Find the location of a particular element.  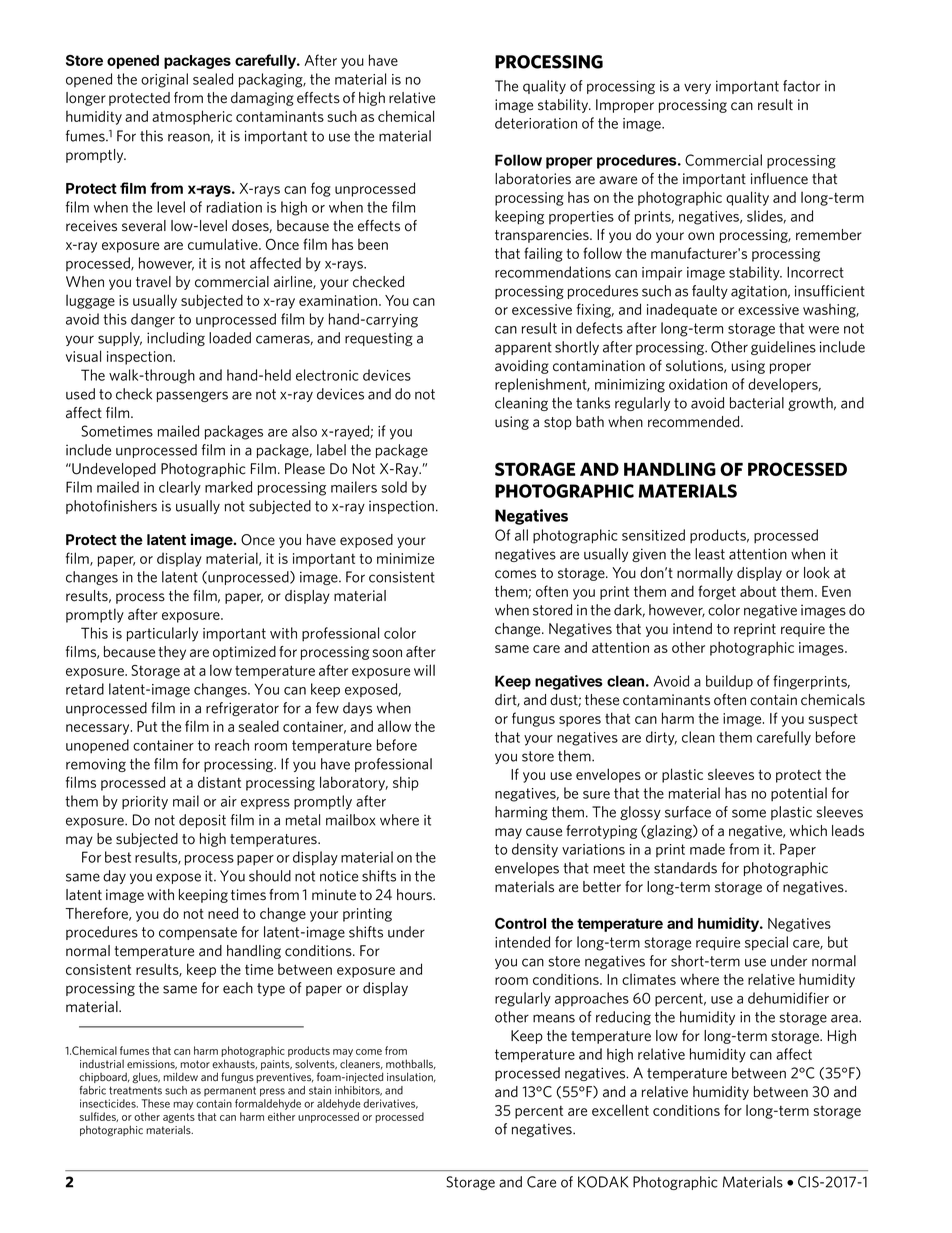

bacterial is located at coordinates (757, 403).
